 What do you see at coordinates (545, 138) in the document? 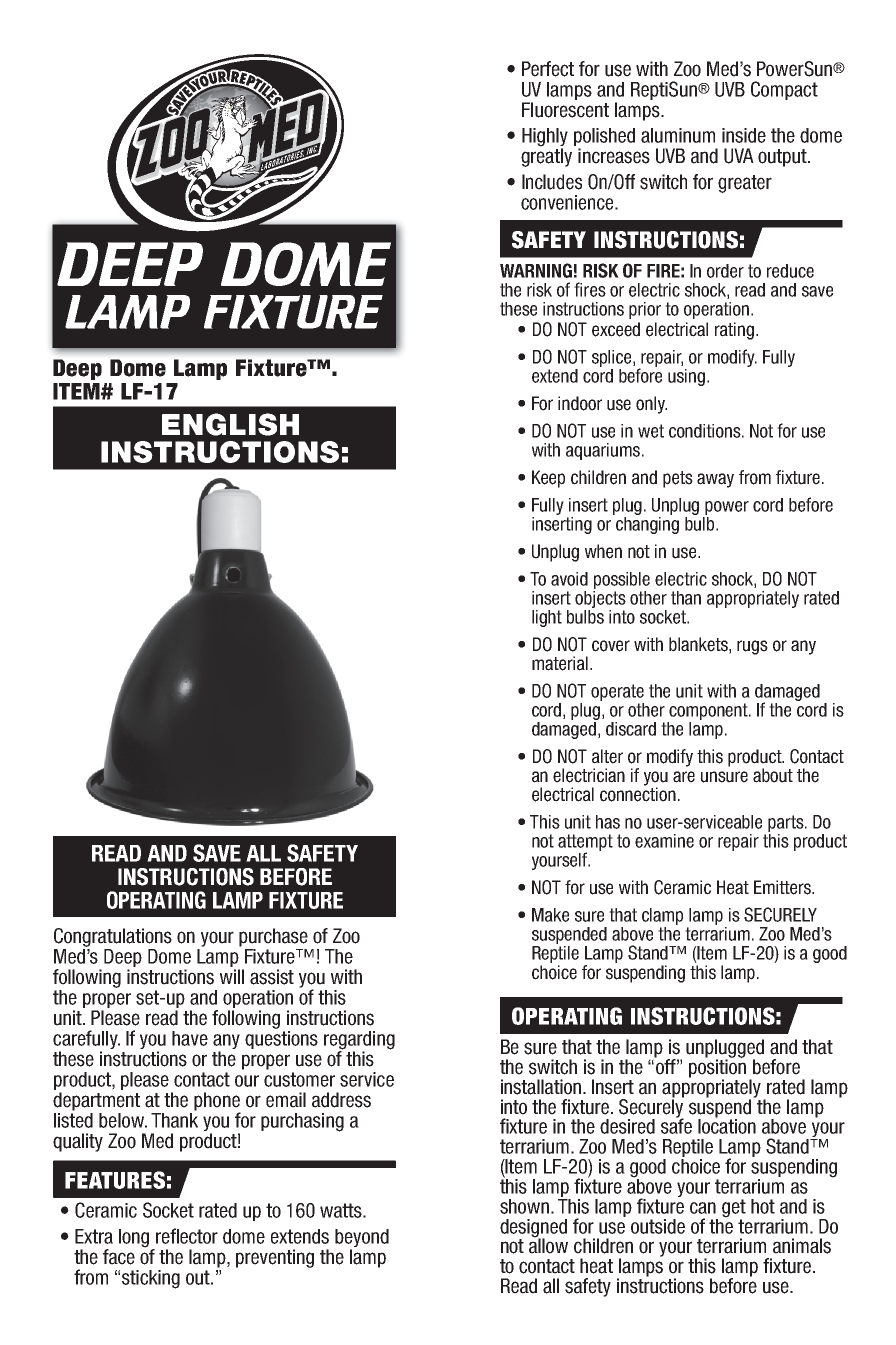
I see `Highly` at bounding box center [545, 138].
